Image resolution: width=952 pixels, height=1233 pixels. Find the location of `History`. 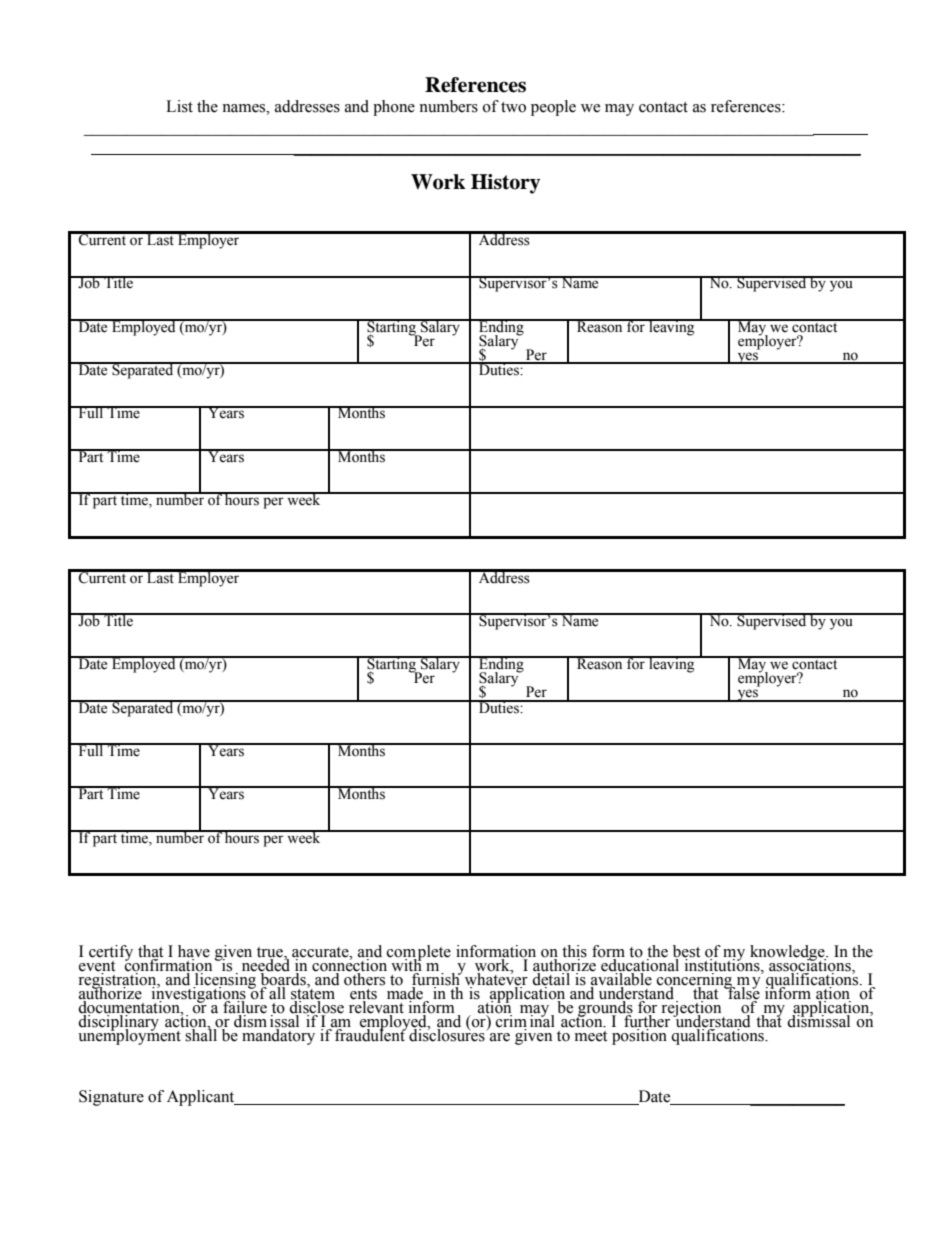

History is located at coordinates (505, 184).
